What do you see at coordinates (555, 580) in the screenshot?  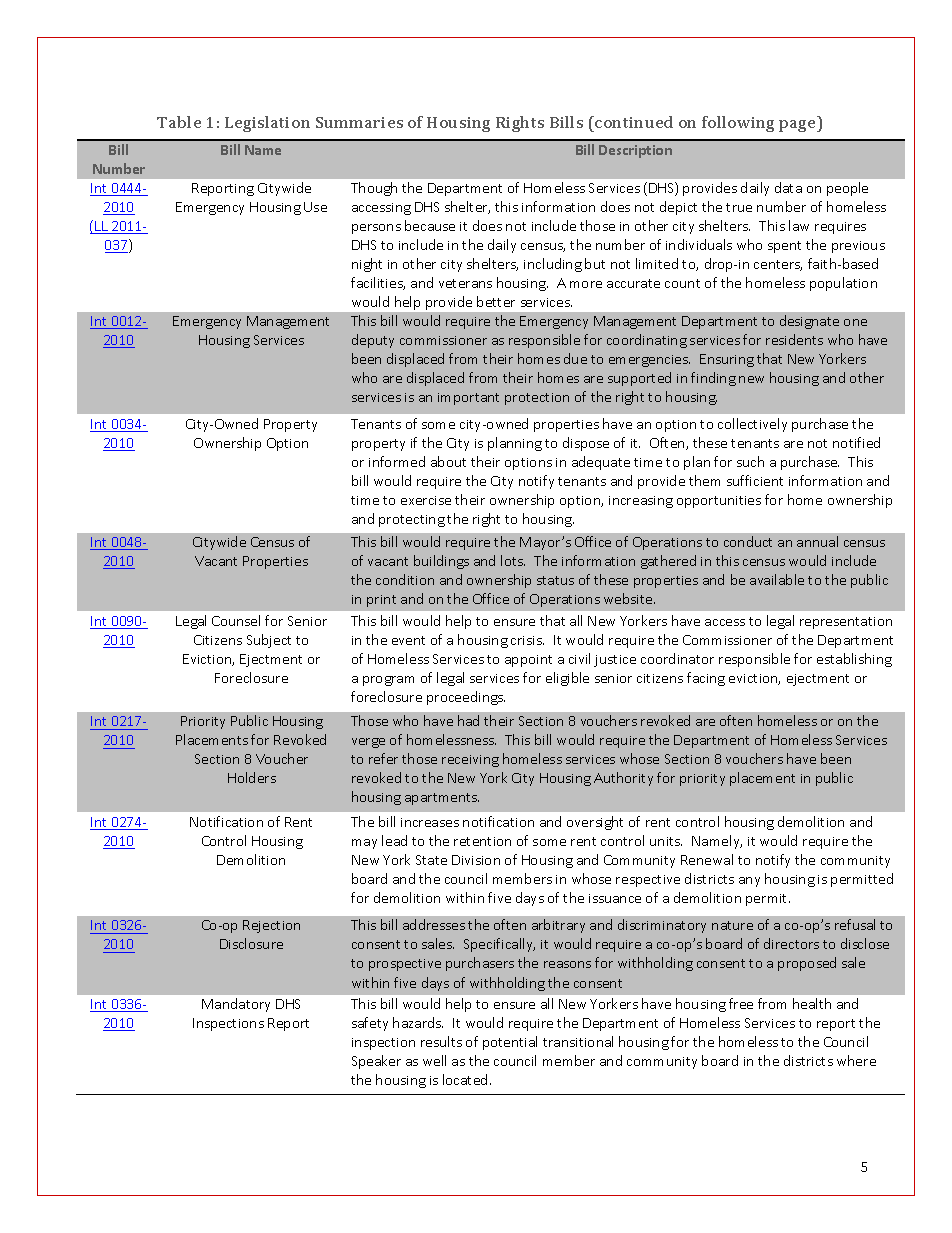 I see `status` at bounding box center [555, 580].
